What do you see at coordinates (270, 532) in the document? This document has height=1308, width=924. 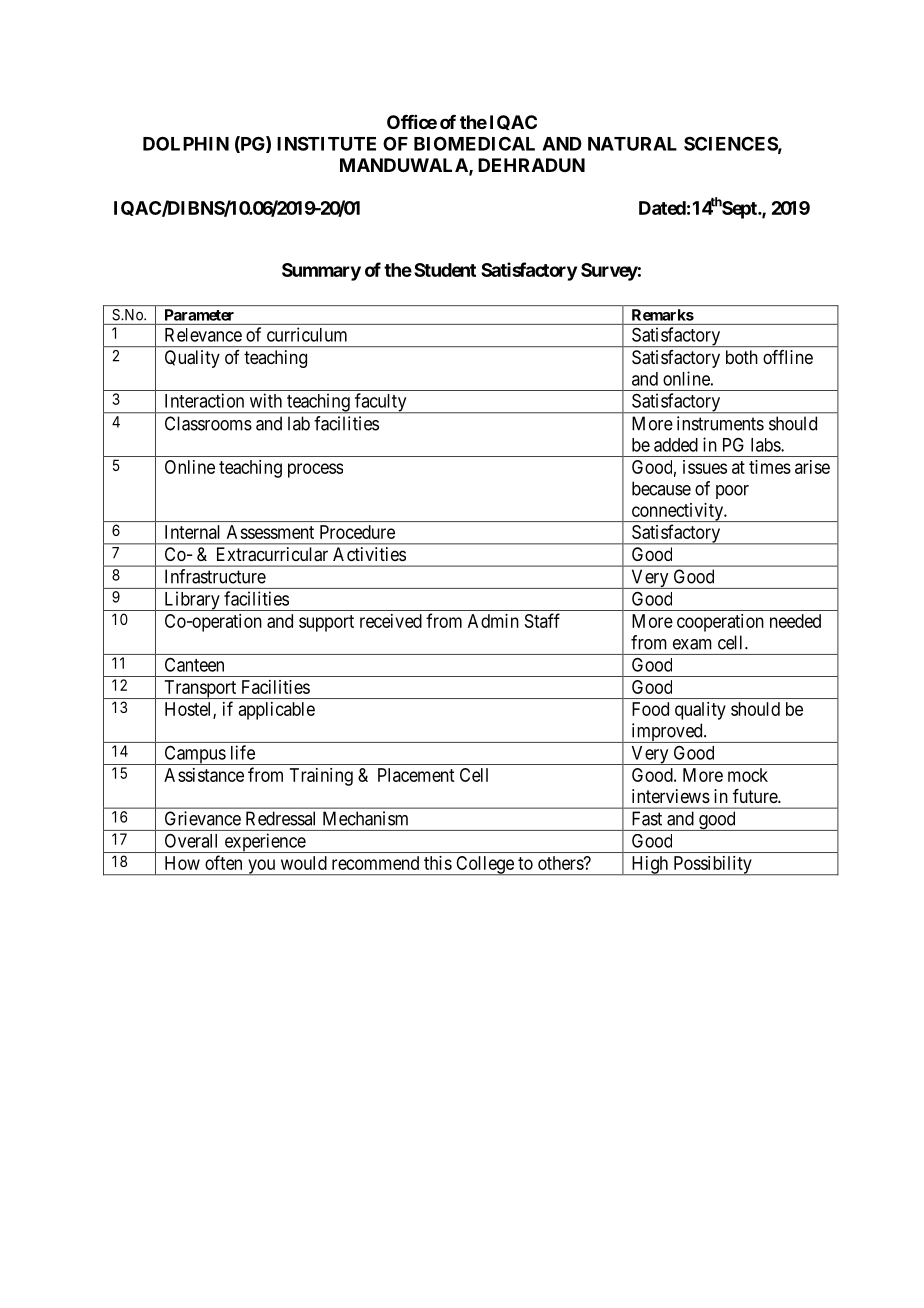 I see `Assessment` at bounding box center [270, 532].
